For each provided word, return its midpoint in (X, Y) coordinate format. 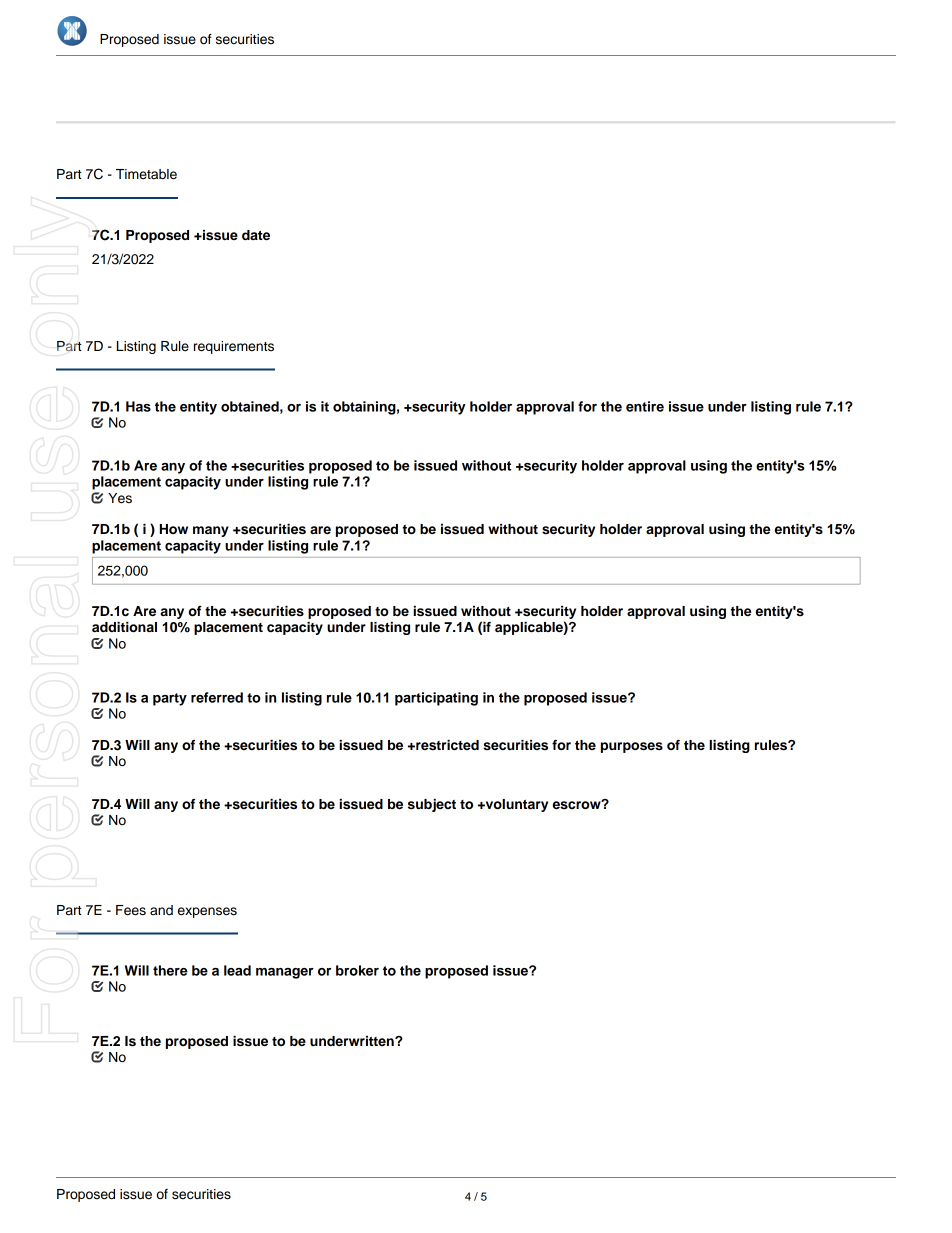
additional (124, 627)
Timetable (146, 174)
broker (357, 970)
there (170, 970)
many (211, 531)
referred (217, 697)
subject (432, 805)
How (174, 529)
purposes (632, 747)
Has (138, 406)
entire (645, 406)
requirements (234, 347)
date (256, 235)
